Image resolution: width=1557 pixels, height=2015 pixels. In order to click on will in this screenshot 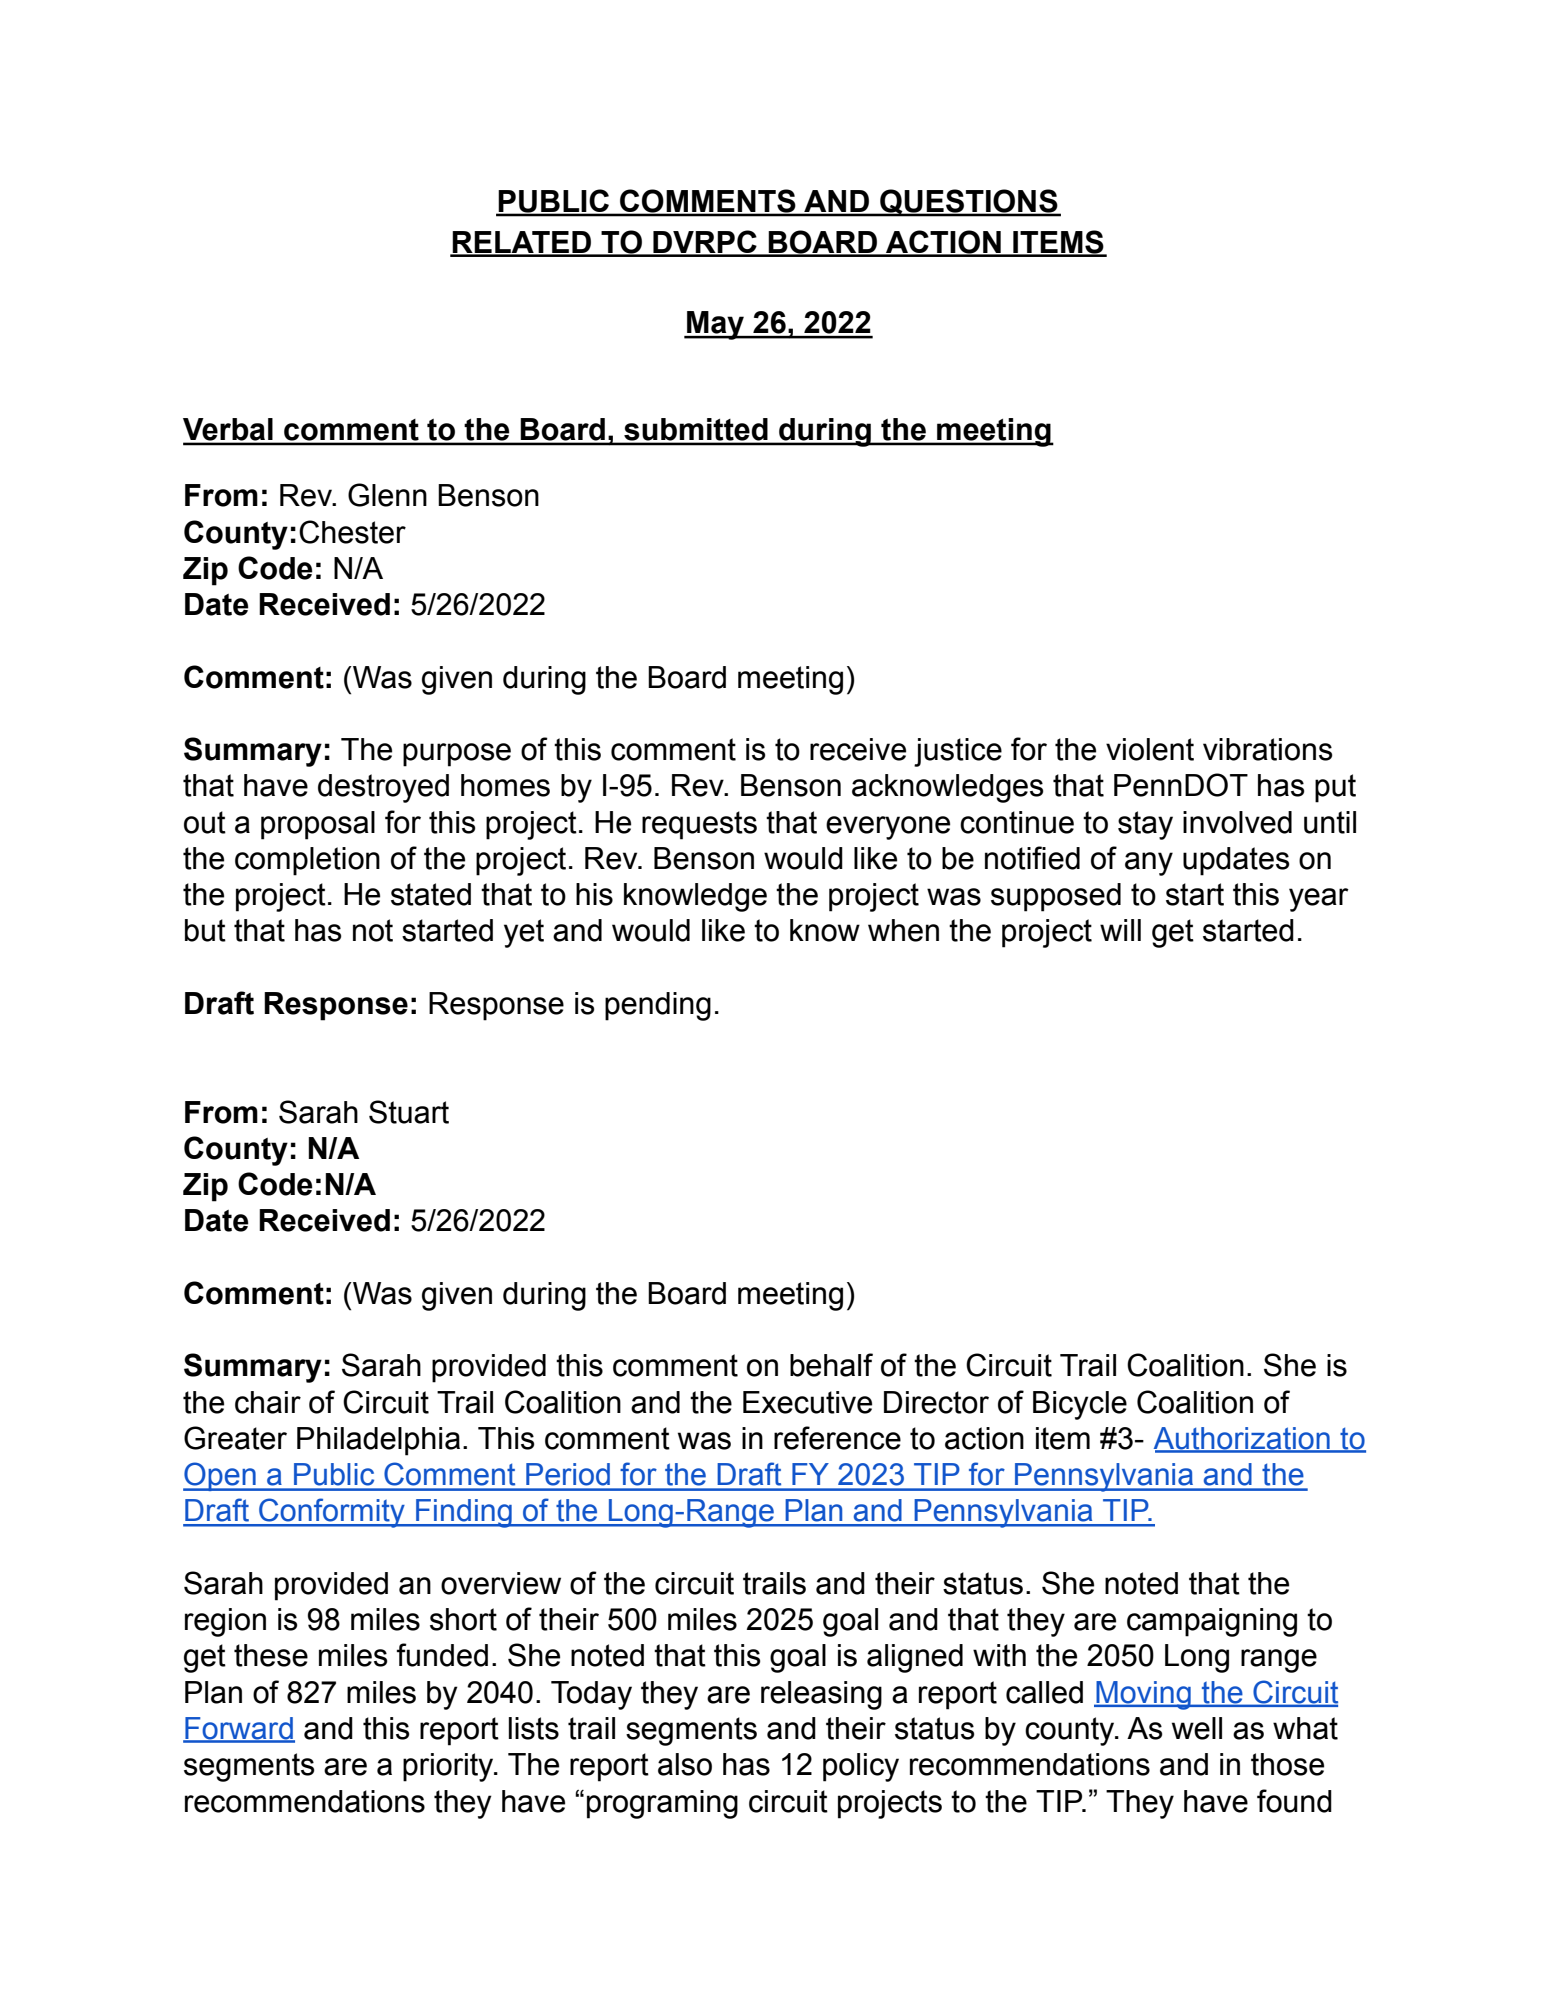, I will do `click(1120, 930)`.
